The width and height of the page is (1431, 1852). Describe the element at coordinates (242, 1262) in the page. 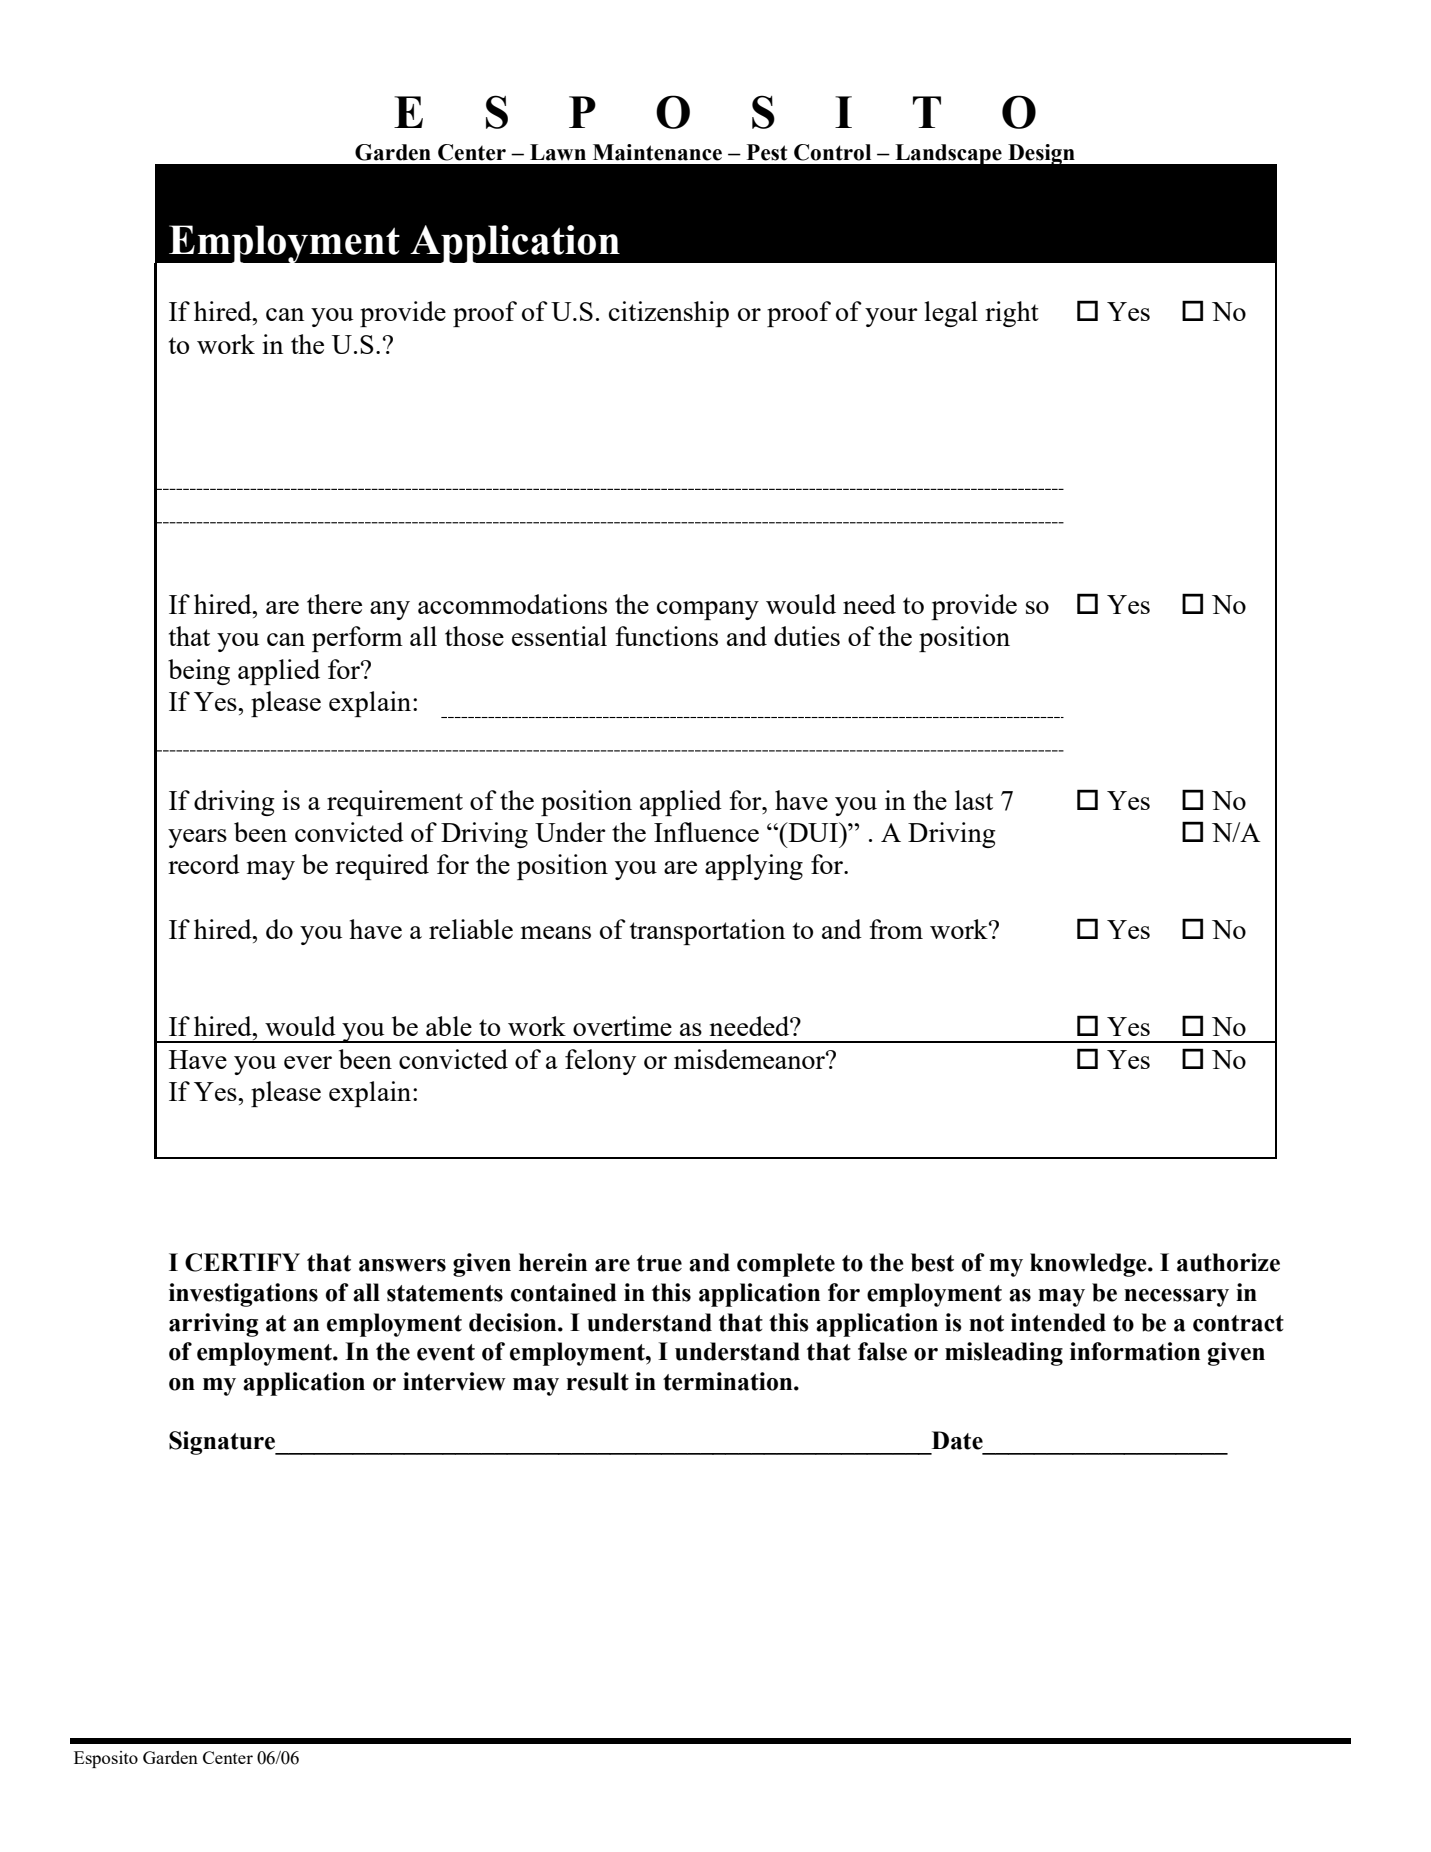

I see `CERTIFY` at that location.
